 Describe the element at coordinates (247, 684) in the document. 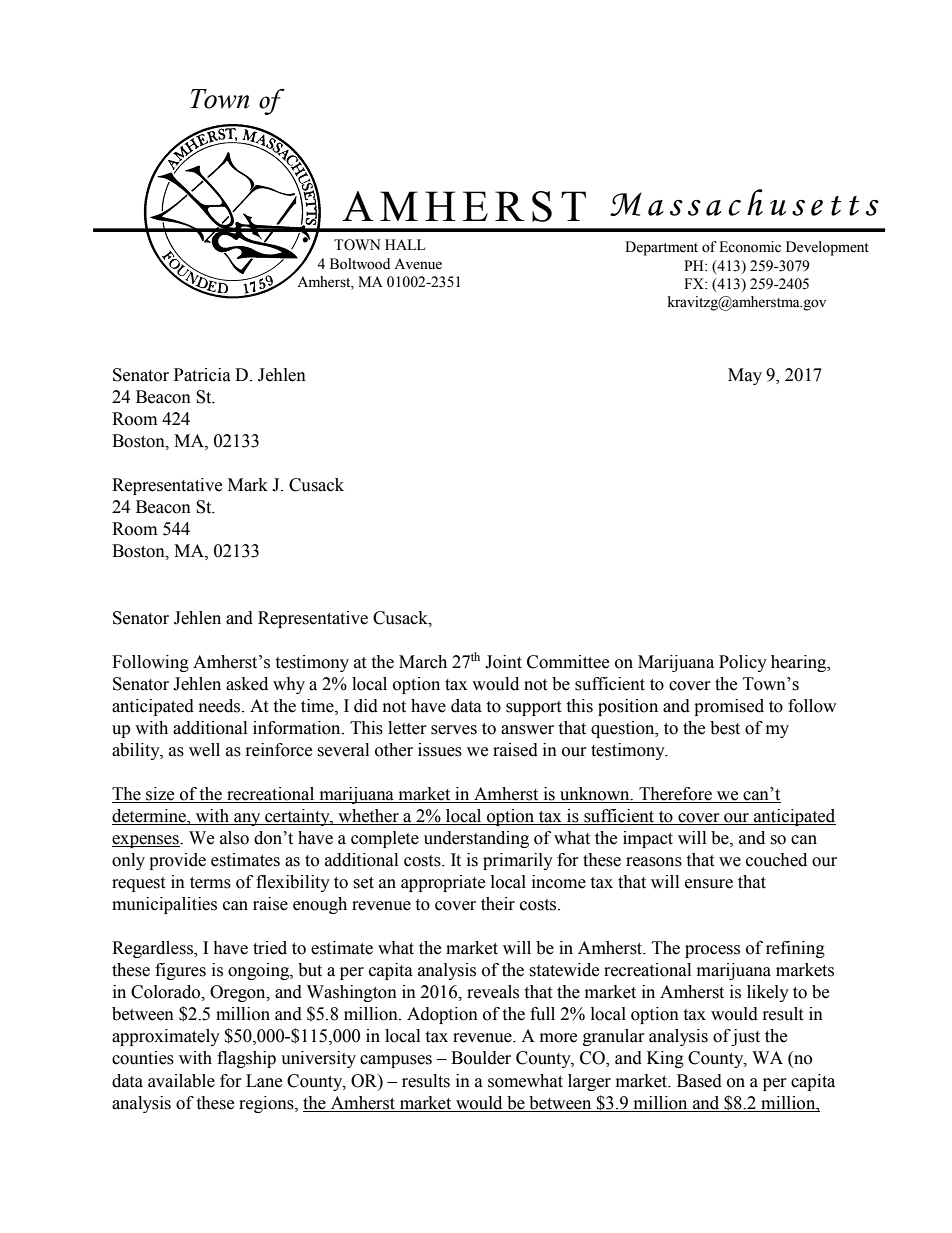

I see `asked` at that location.
